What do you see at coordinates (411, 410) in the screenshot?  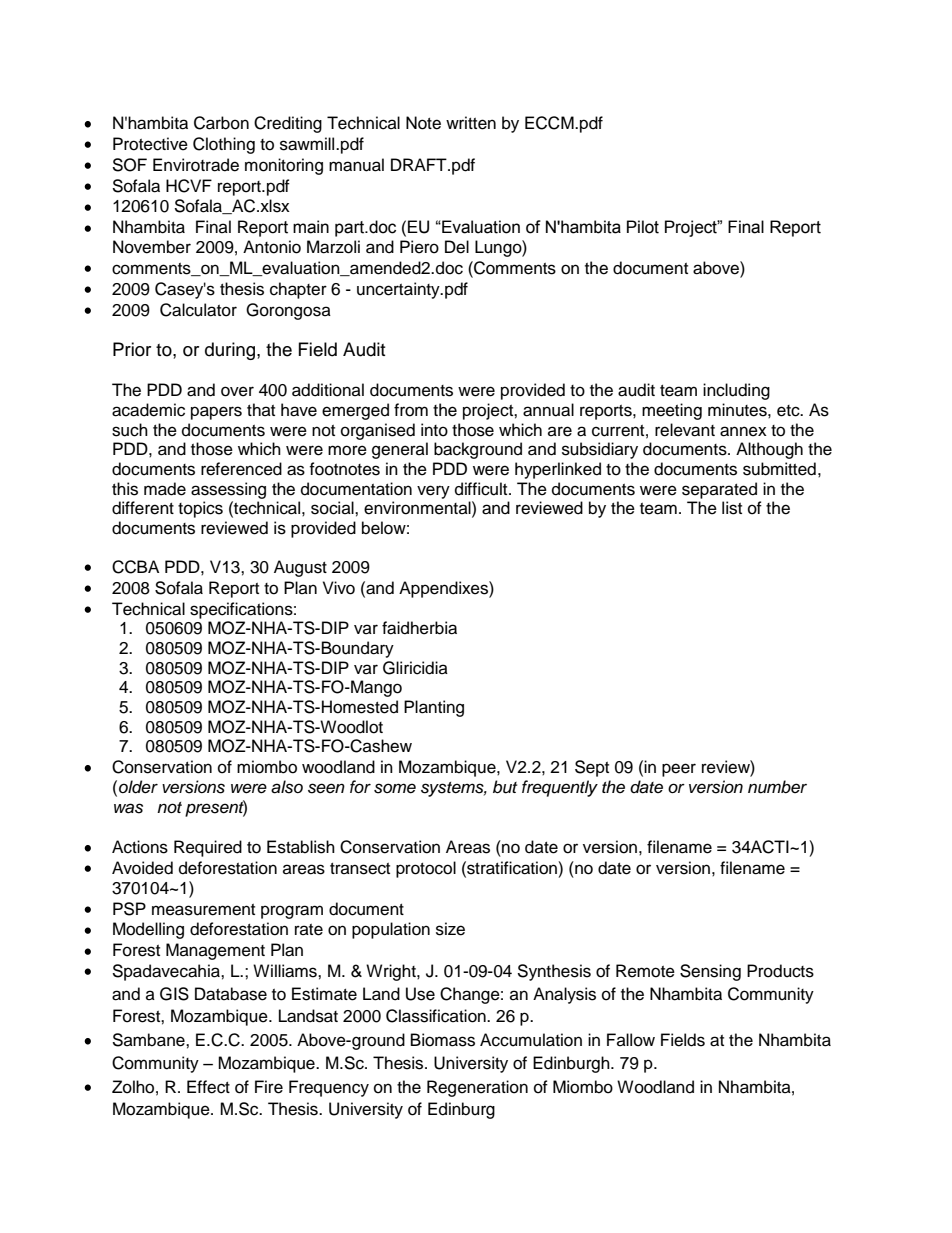 I see `from` at bounding box center [411, 410].
